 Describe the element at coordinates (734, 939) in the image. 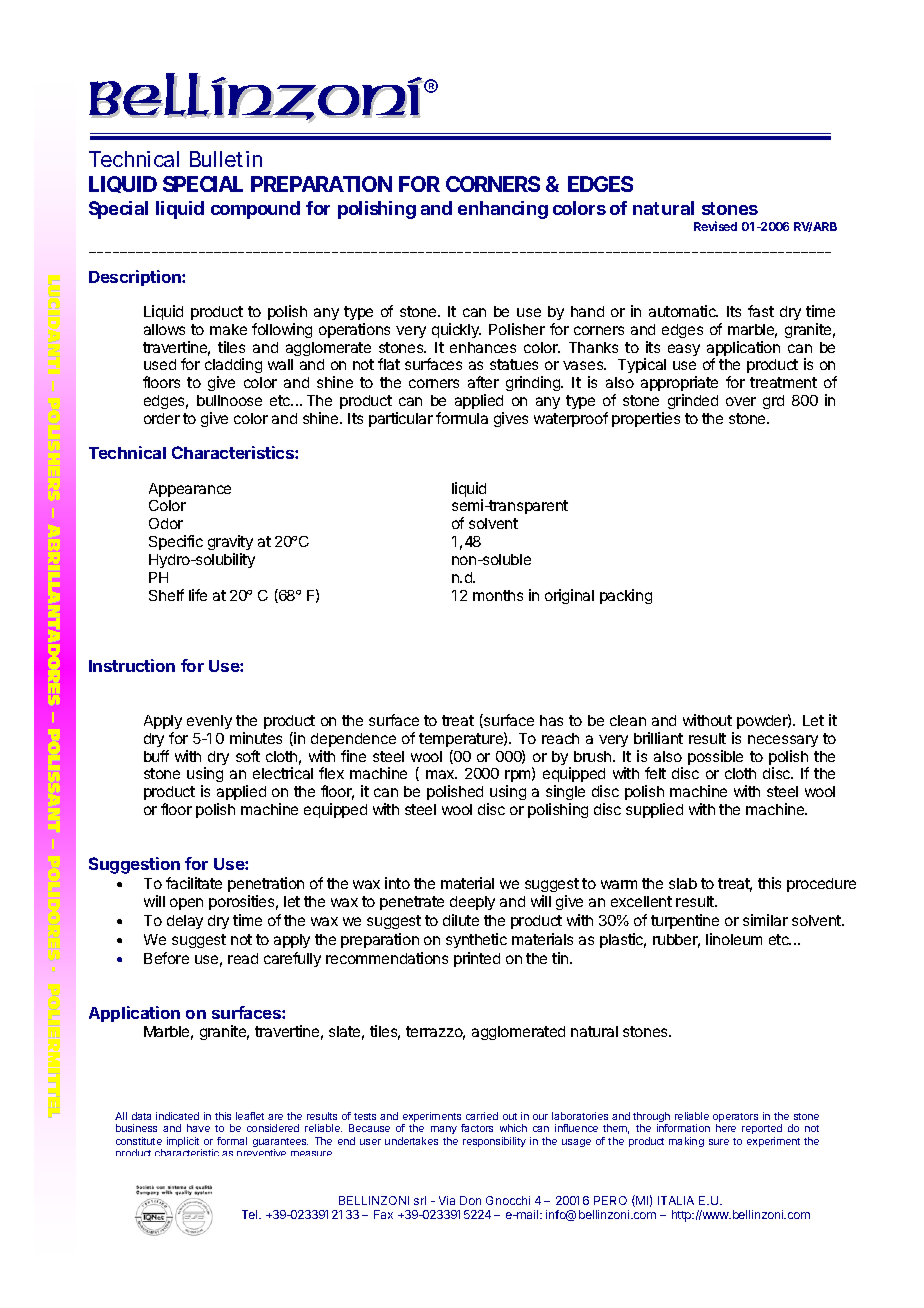

I see `linoleum` at that location.
